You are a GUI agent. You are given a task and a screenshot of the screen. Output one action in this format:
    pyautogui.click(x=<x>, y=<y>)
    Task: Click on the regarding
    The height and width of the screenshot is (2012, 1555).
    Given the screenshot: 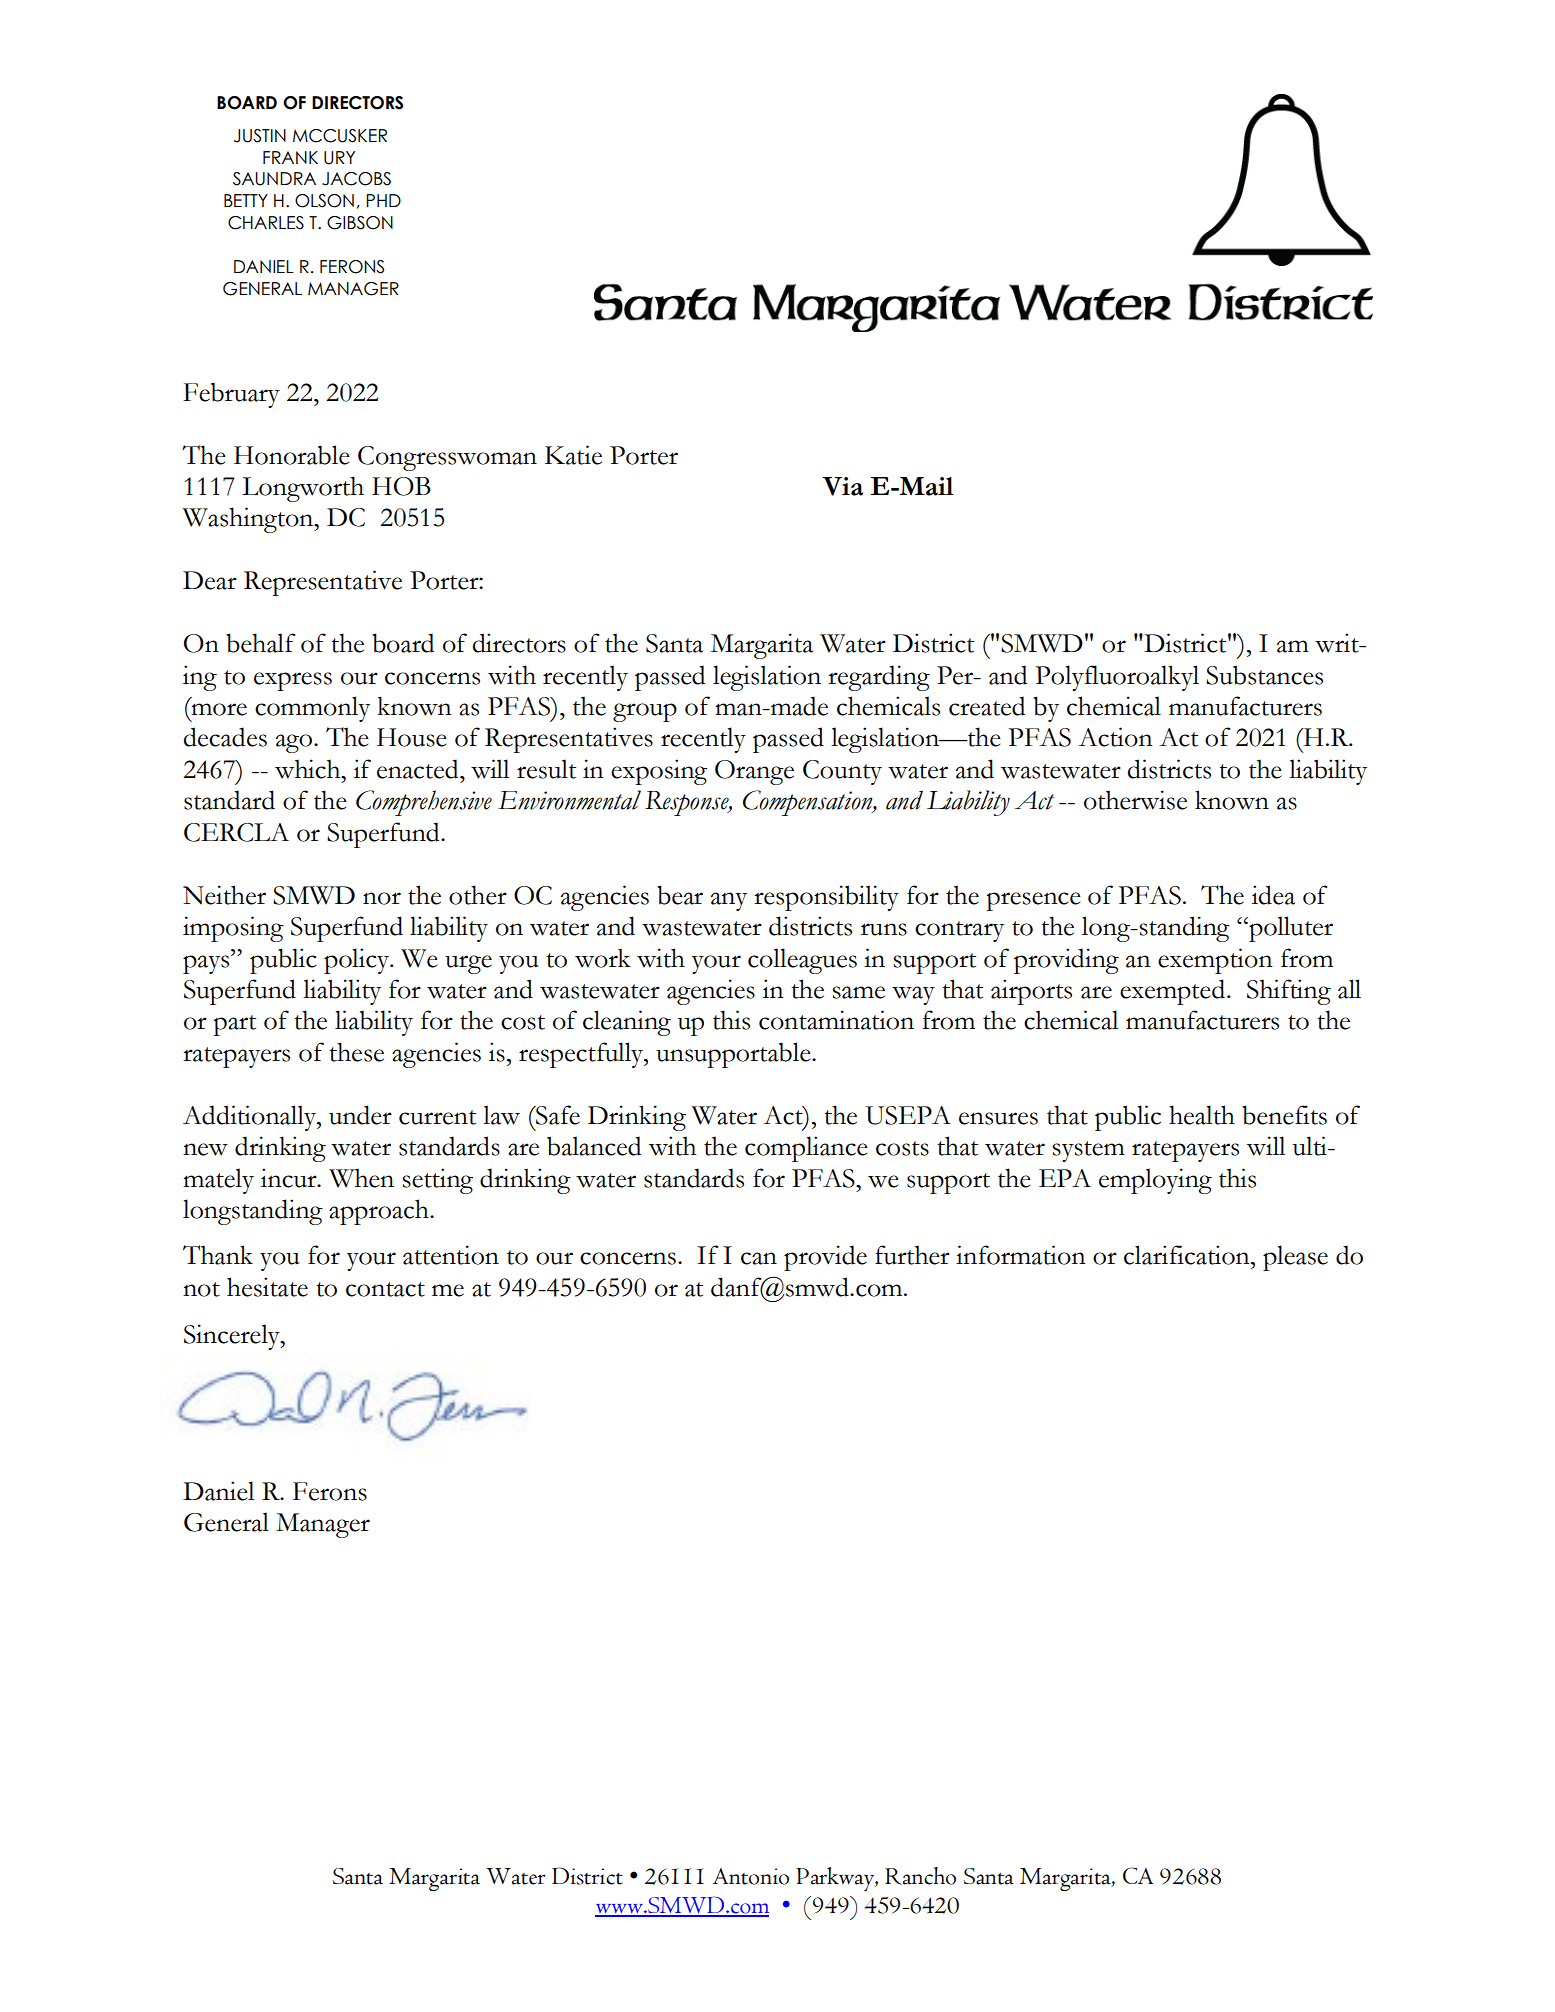 What is the action you would take?
    pyautogui.click(x=879, y=678)
